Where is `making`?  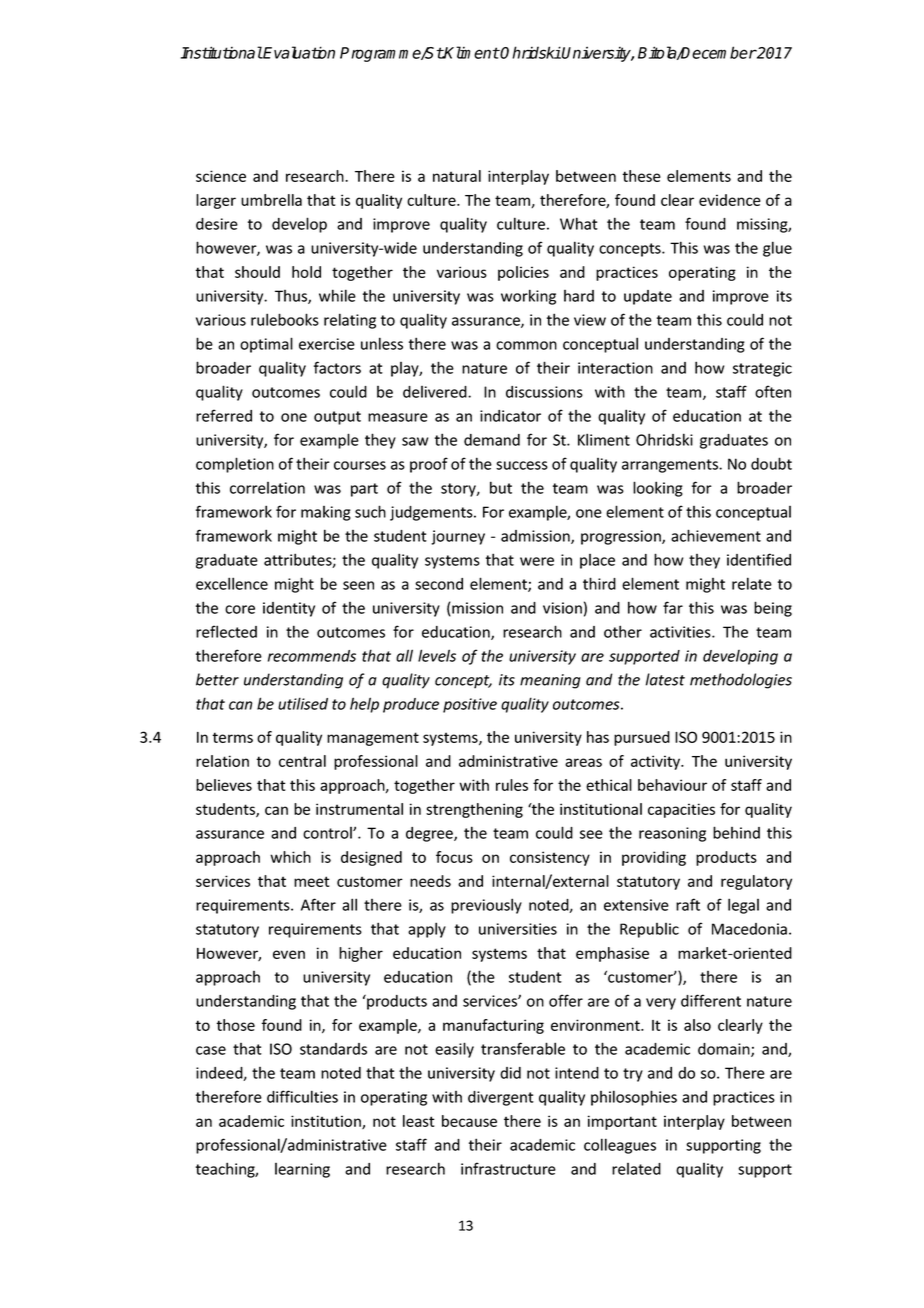 making is located at coordinates (326, 513).
